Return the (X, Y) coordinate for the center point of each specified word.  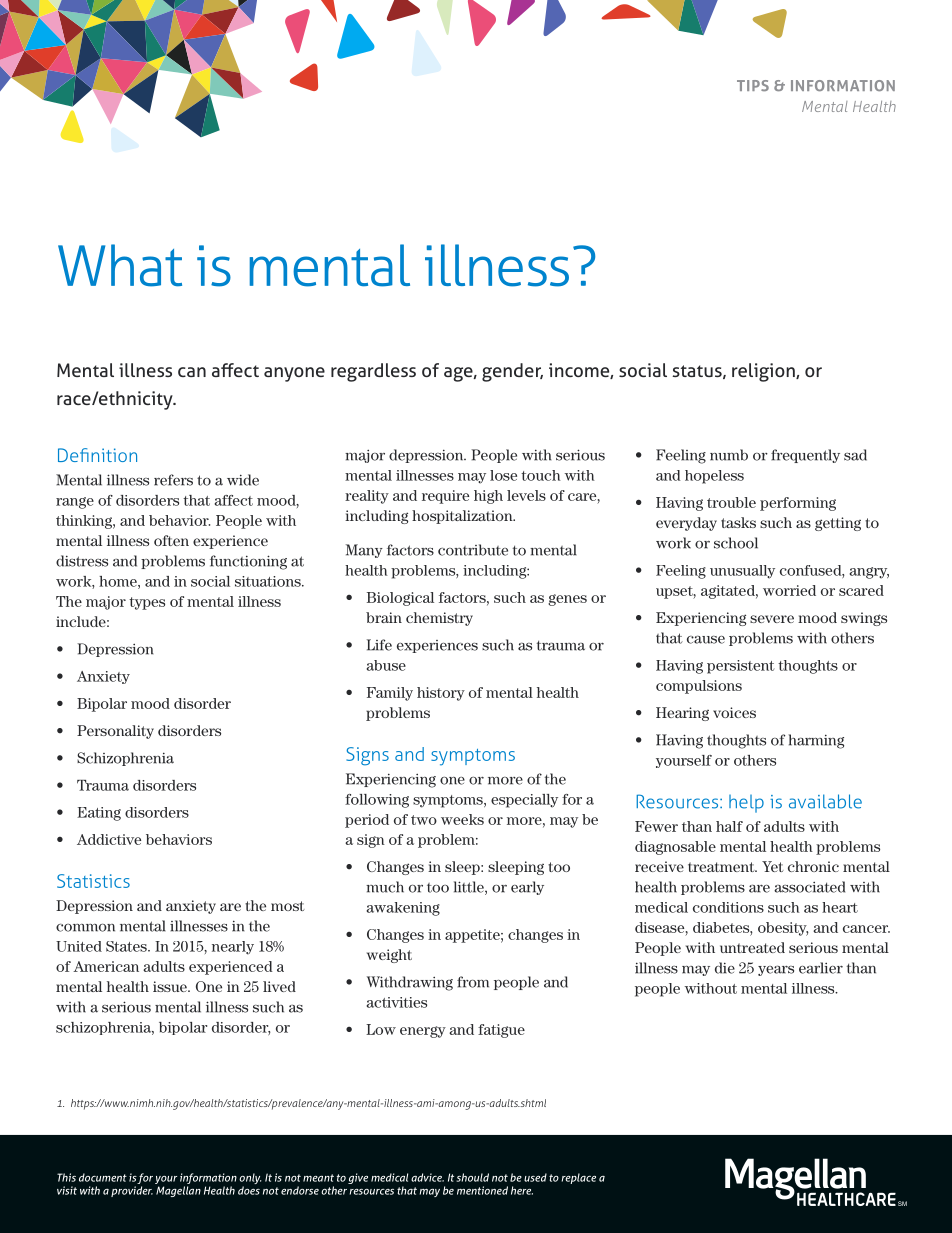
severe (772, 619)
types (147, 603)
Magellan (178, 1191)
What (120, 265)
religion (764, 372)
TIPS (753, 85)
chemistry (439, 619)
